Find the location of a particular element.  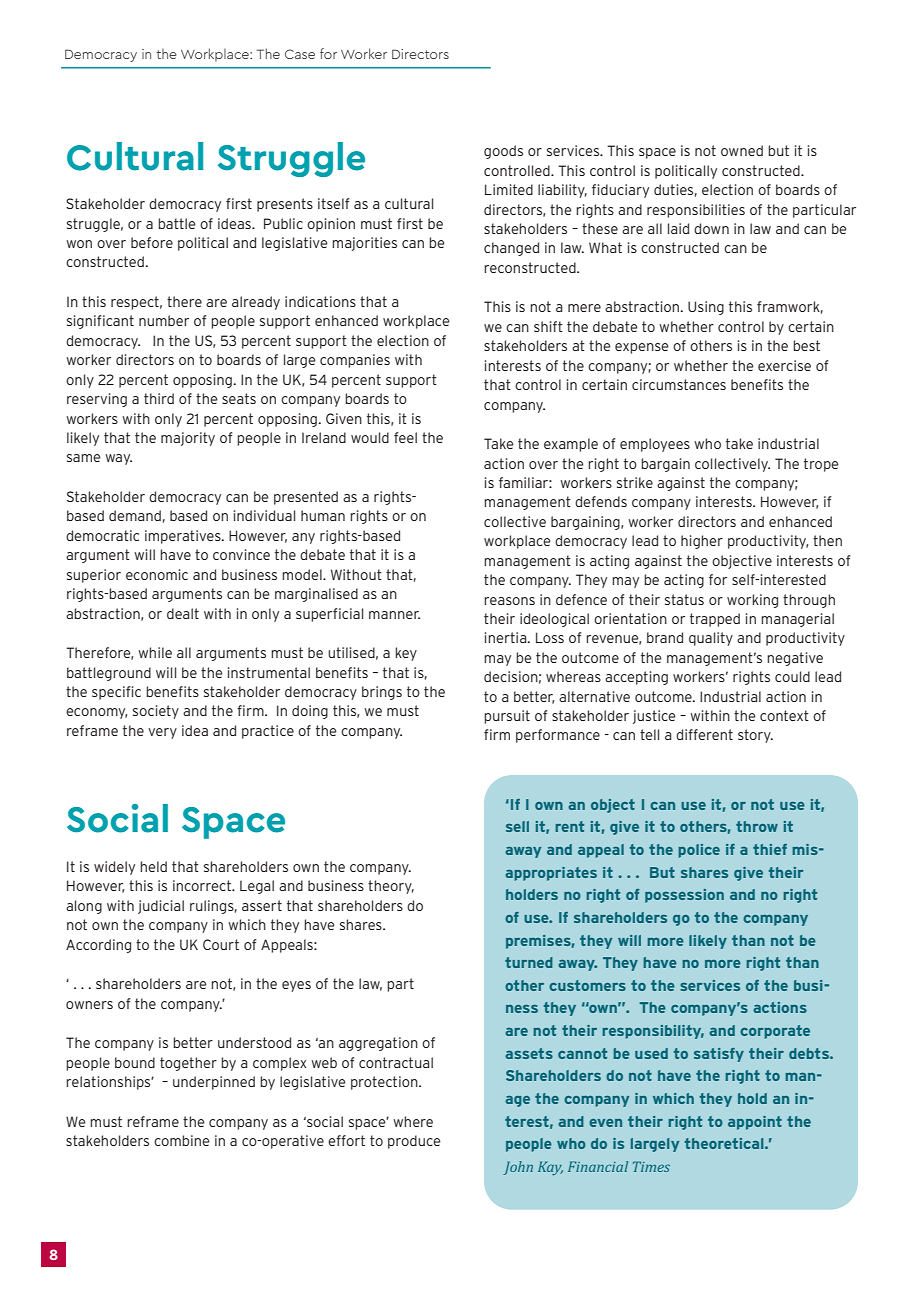

held is located at coordinates (153, 866).
